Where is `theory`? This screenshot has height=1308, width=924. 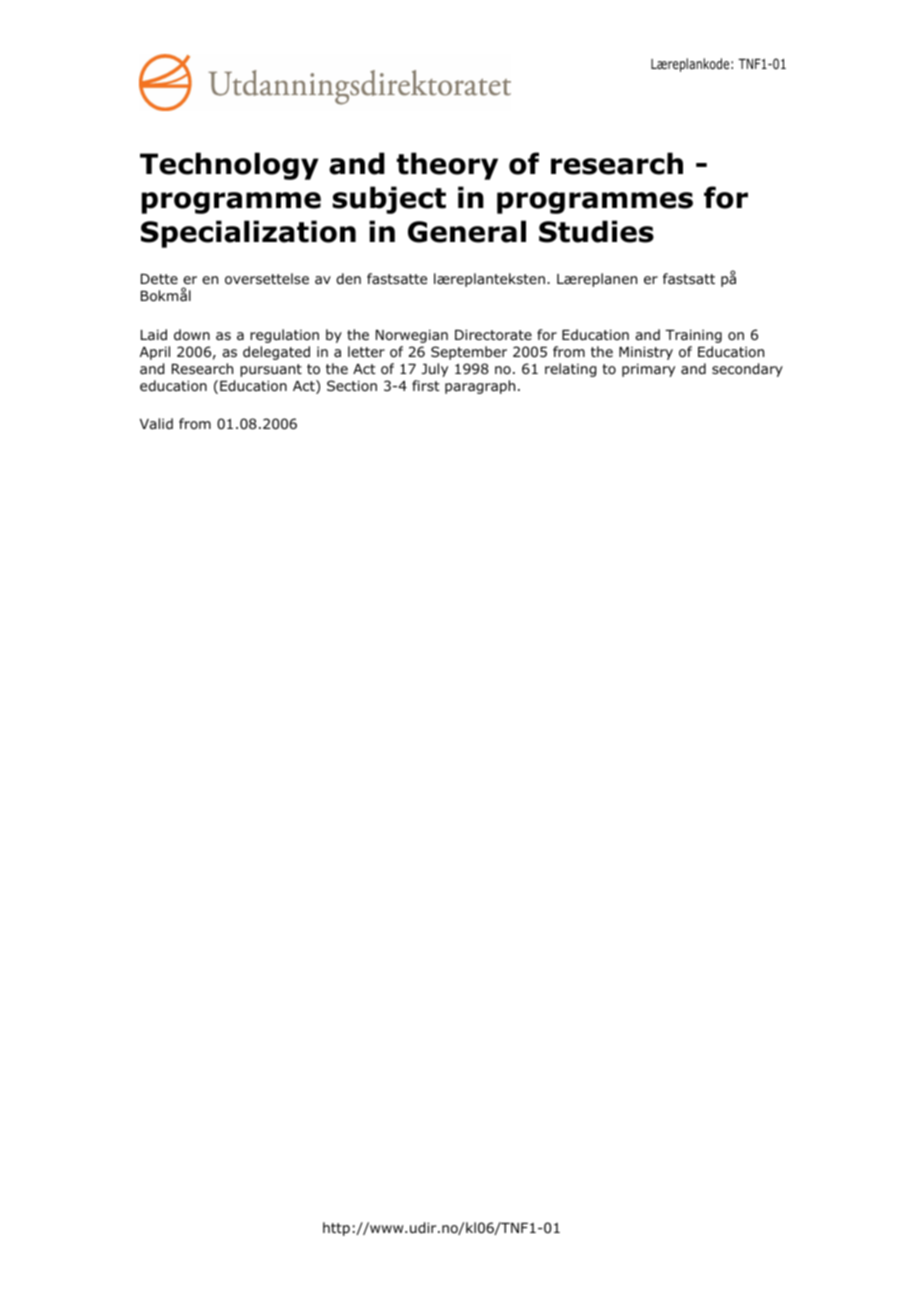 theory is located at coordinates (447, 166).
